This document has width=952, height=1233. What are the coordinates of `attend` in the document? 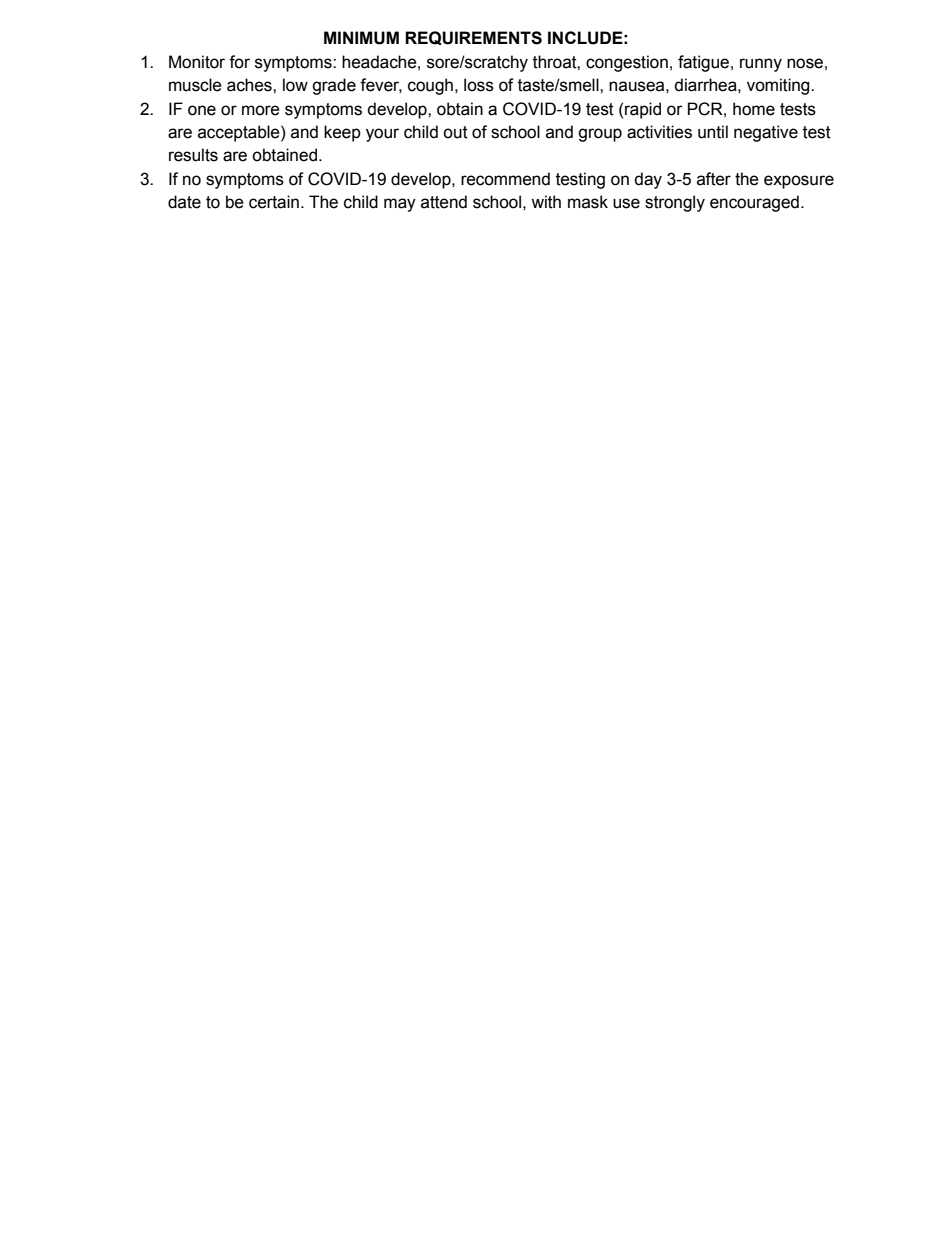 It's located at (444, 202).
